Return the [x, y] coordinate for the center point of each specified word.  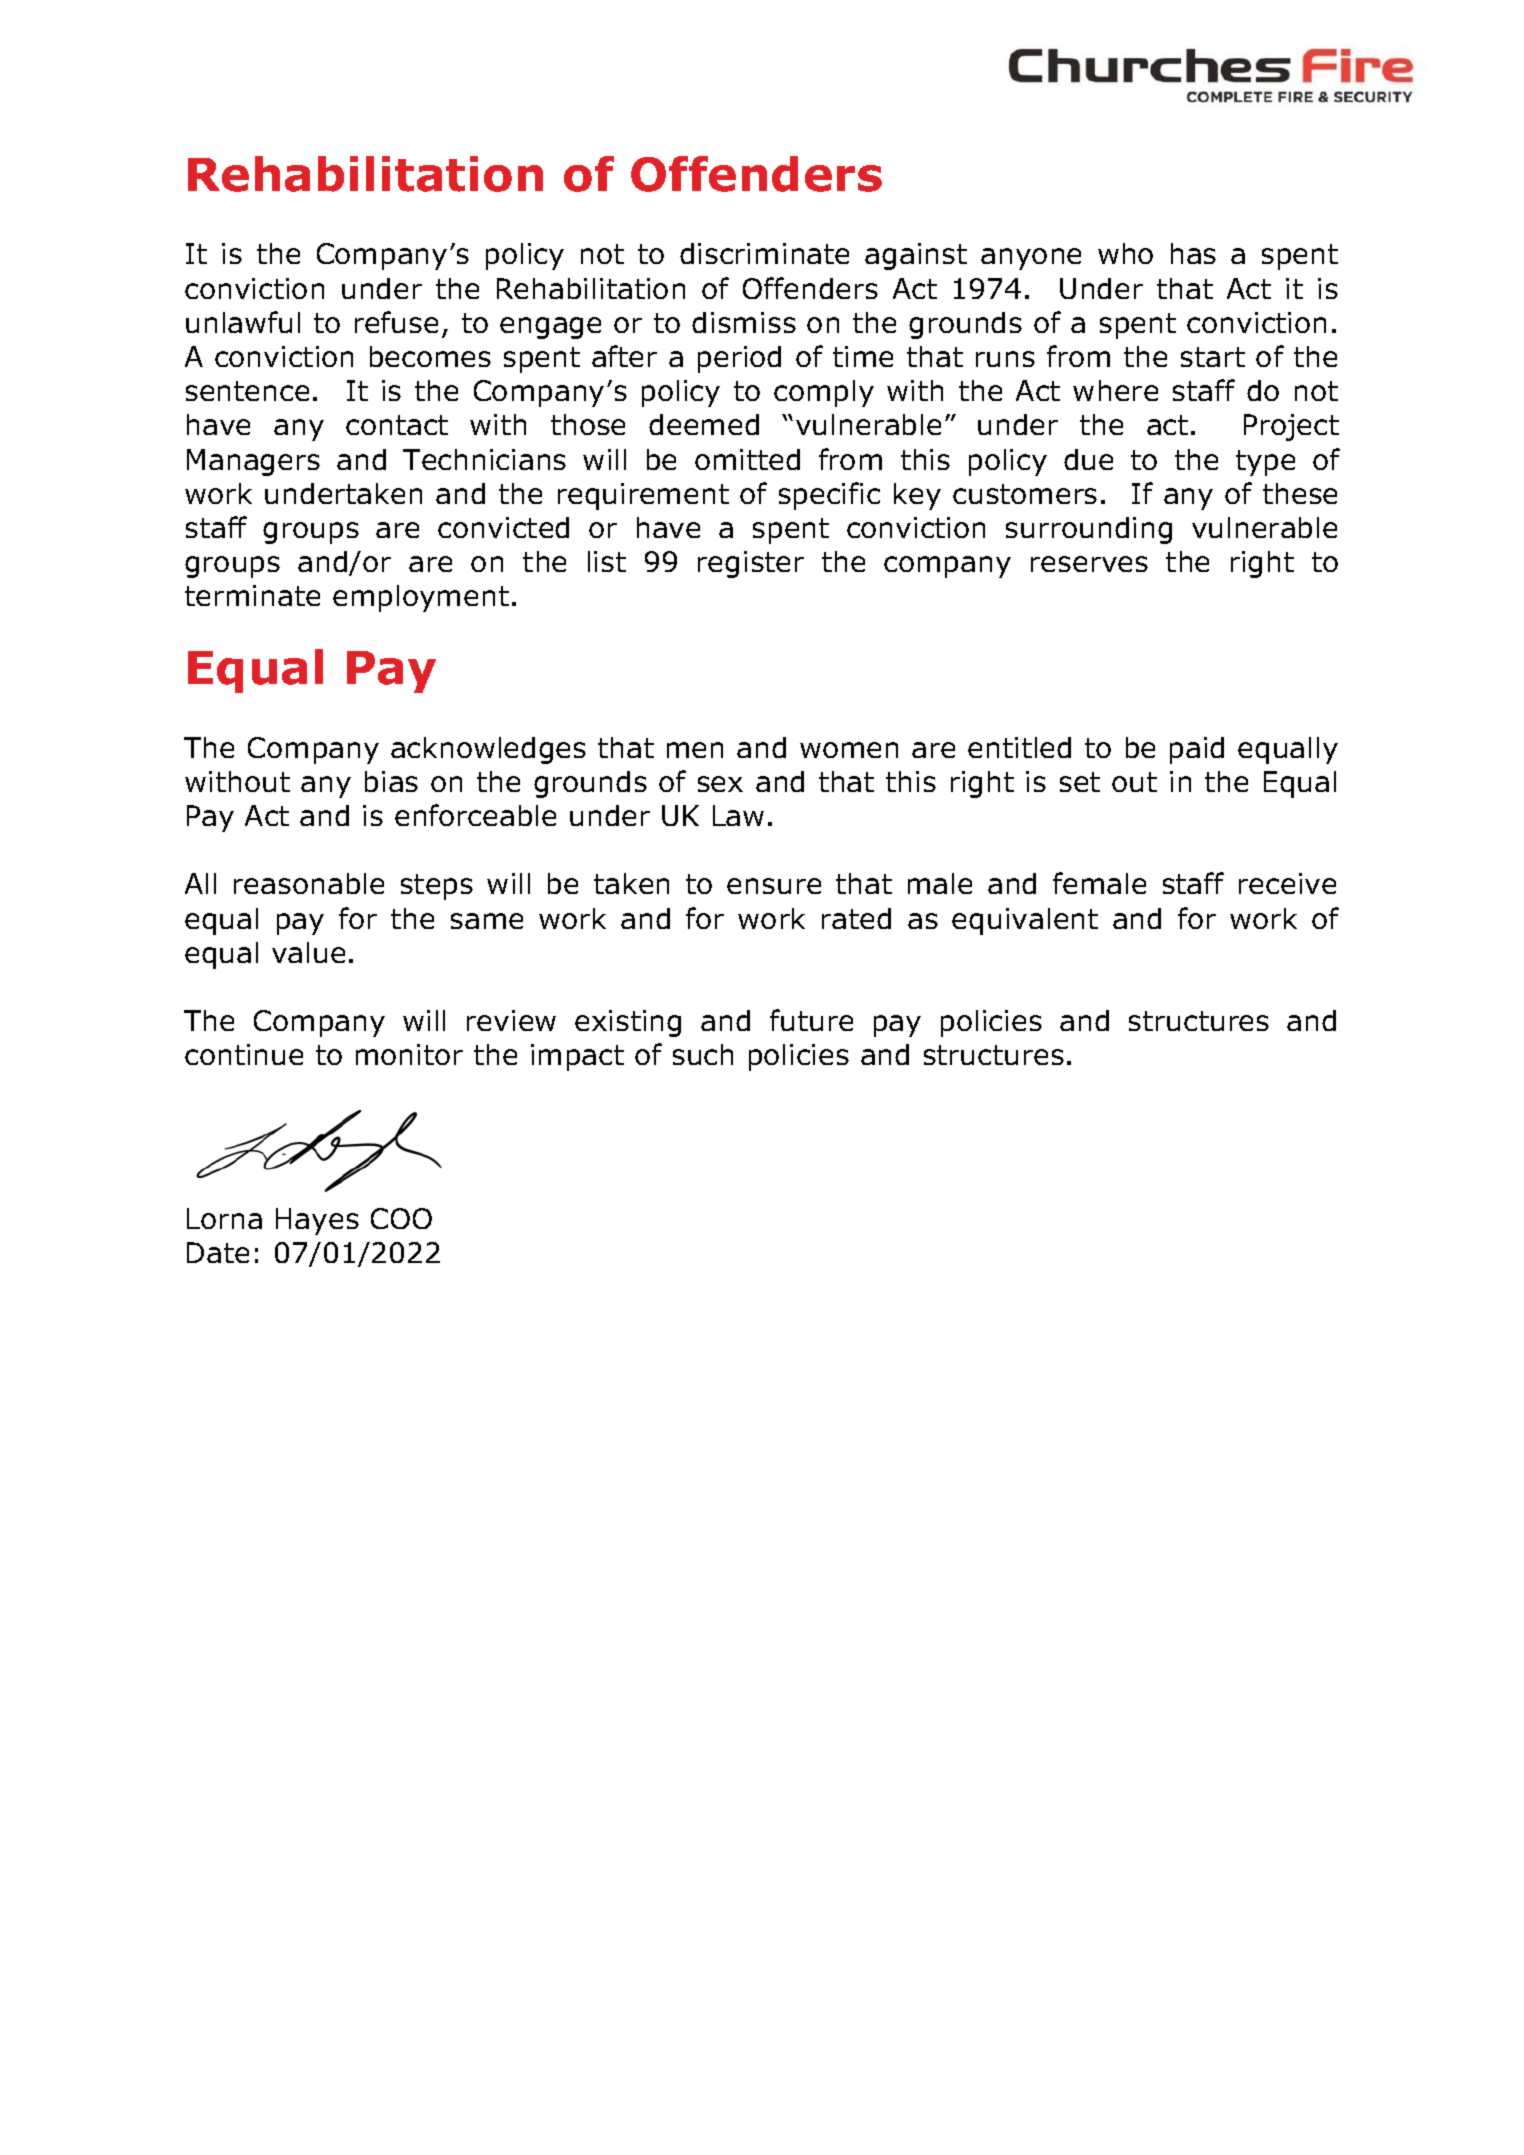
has [1193, 253]
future [811, 1020]
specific [829, 496]
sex [720, 784]
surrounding [1089, 530]
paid [1197, 750]
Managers [253, 462]
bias [391, 781]
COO [401, 1218]
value [308, 952]
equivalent [1025, 921]
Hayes [317, 1221]
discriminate [764, 253]
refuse [396, 322]
